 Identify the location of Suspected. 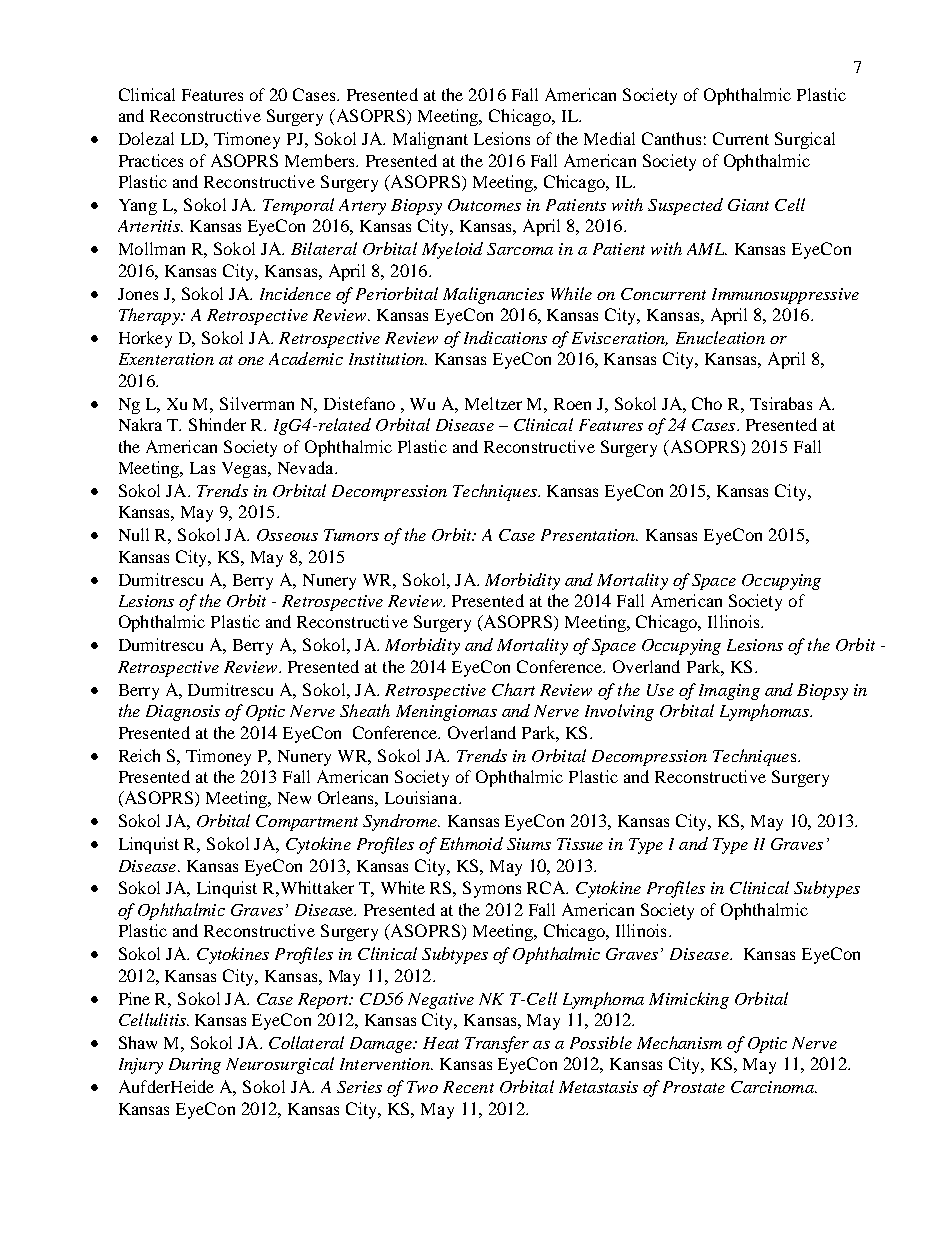
(685, 206).
